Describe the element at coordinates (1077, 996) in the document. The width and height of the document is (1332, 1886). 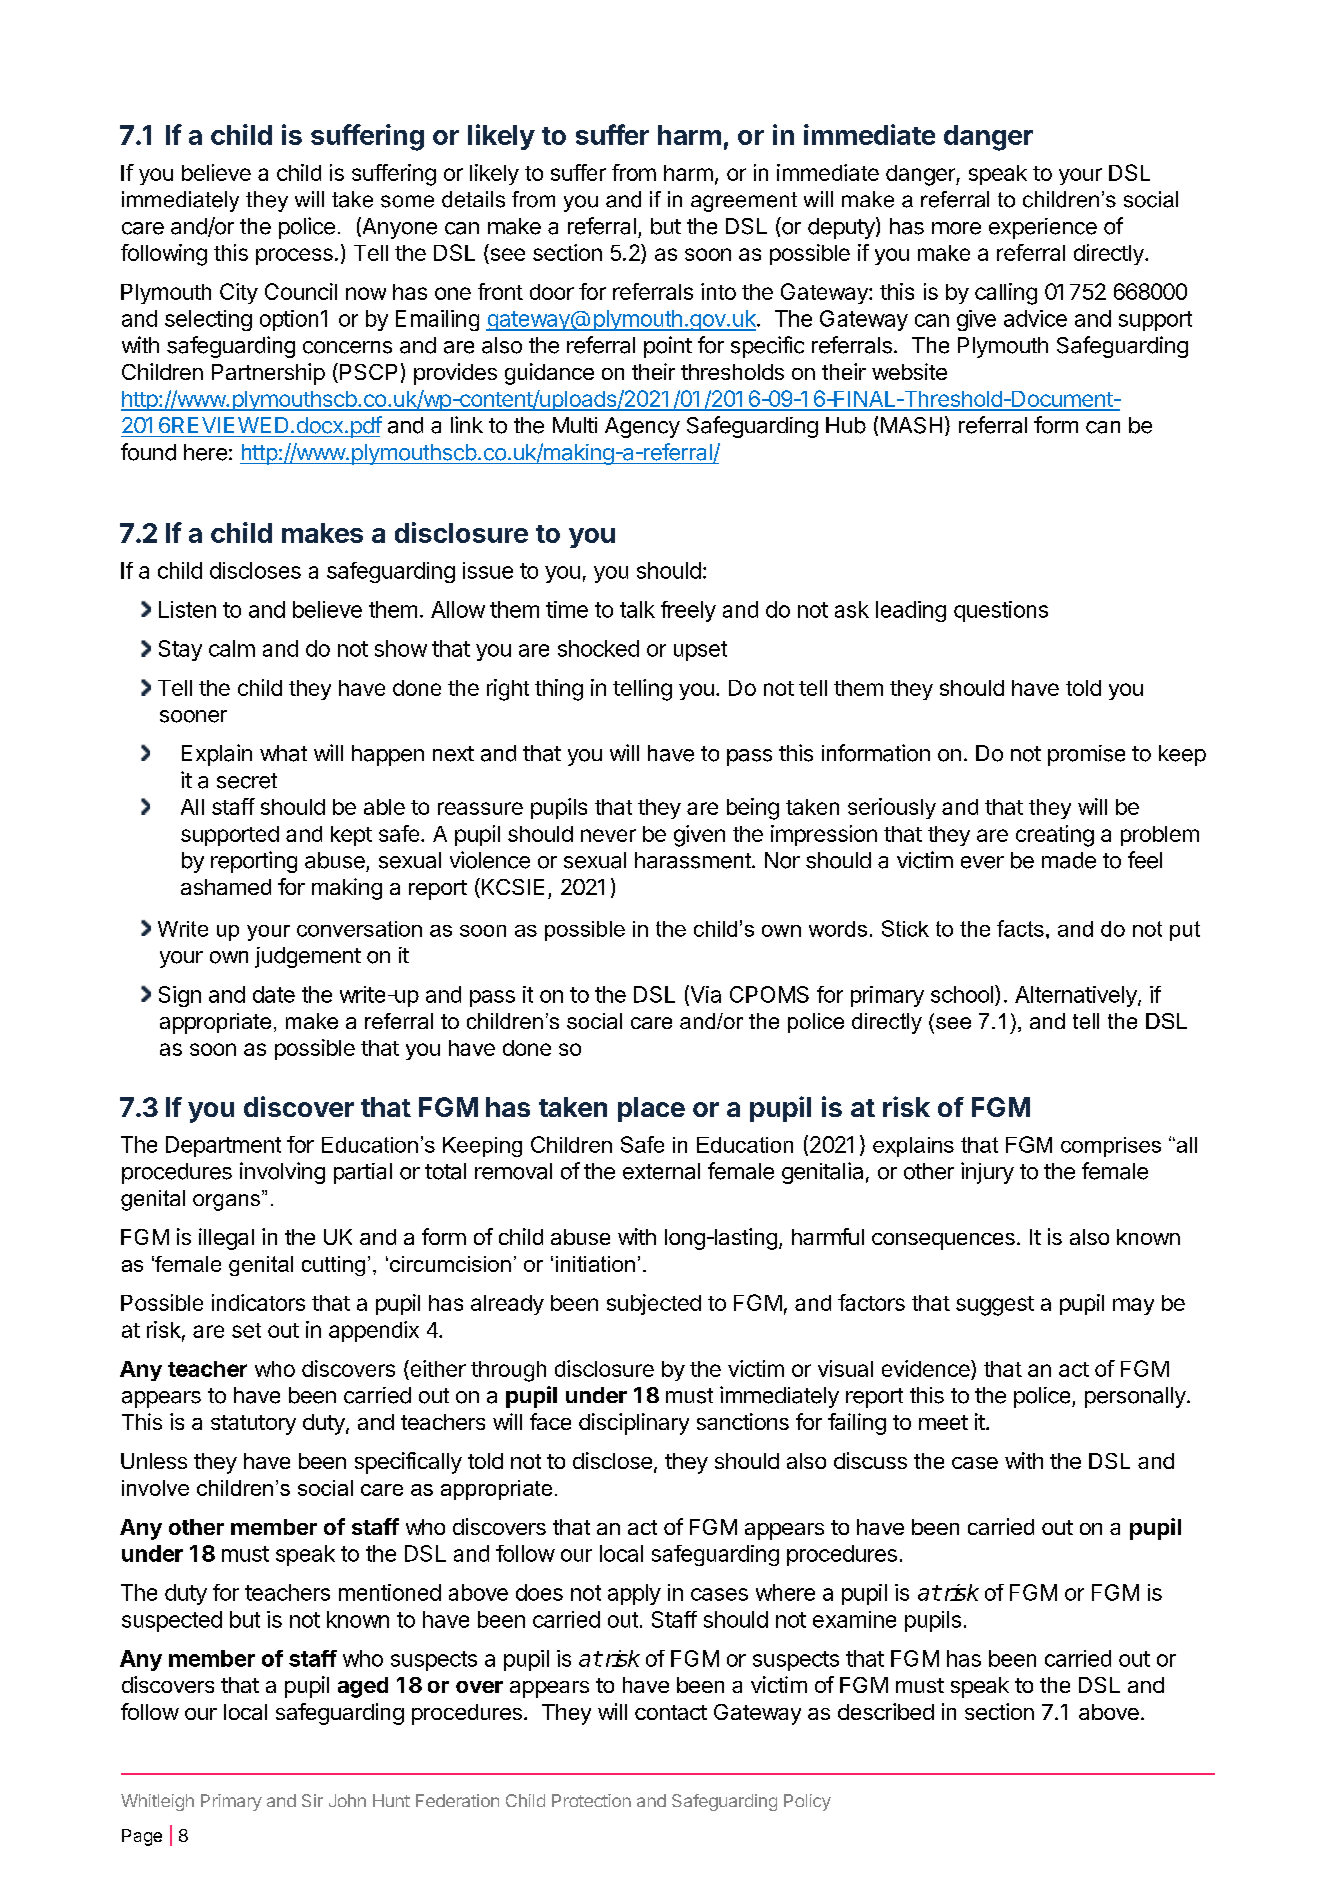
I see `Alternatively` at that location.
